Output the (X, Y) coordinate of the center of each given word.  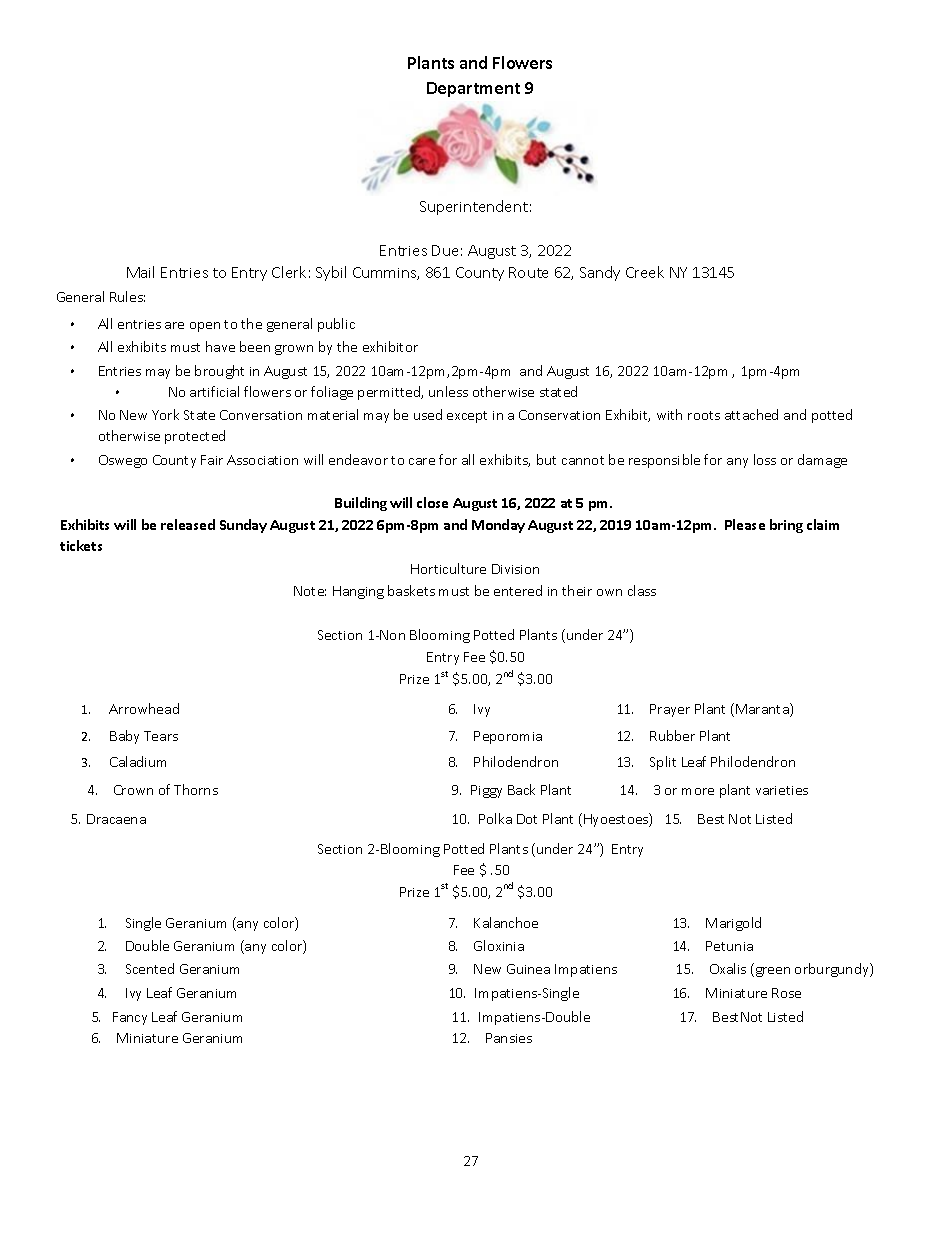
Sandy (600, 273)
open (205, 327)
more (698, 791)
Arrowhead (144, 708)
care (422, 461)
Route (528, 272)
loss (765, 459)
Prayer (670, 710)
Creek (645, 272)
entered (518, 590)
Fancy (130, 1018)
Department (473, 89)
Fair (212, 460)
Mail (140, 272)
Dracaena (116, 819)
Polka (495, 818)
